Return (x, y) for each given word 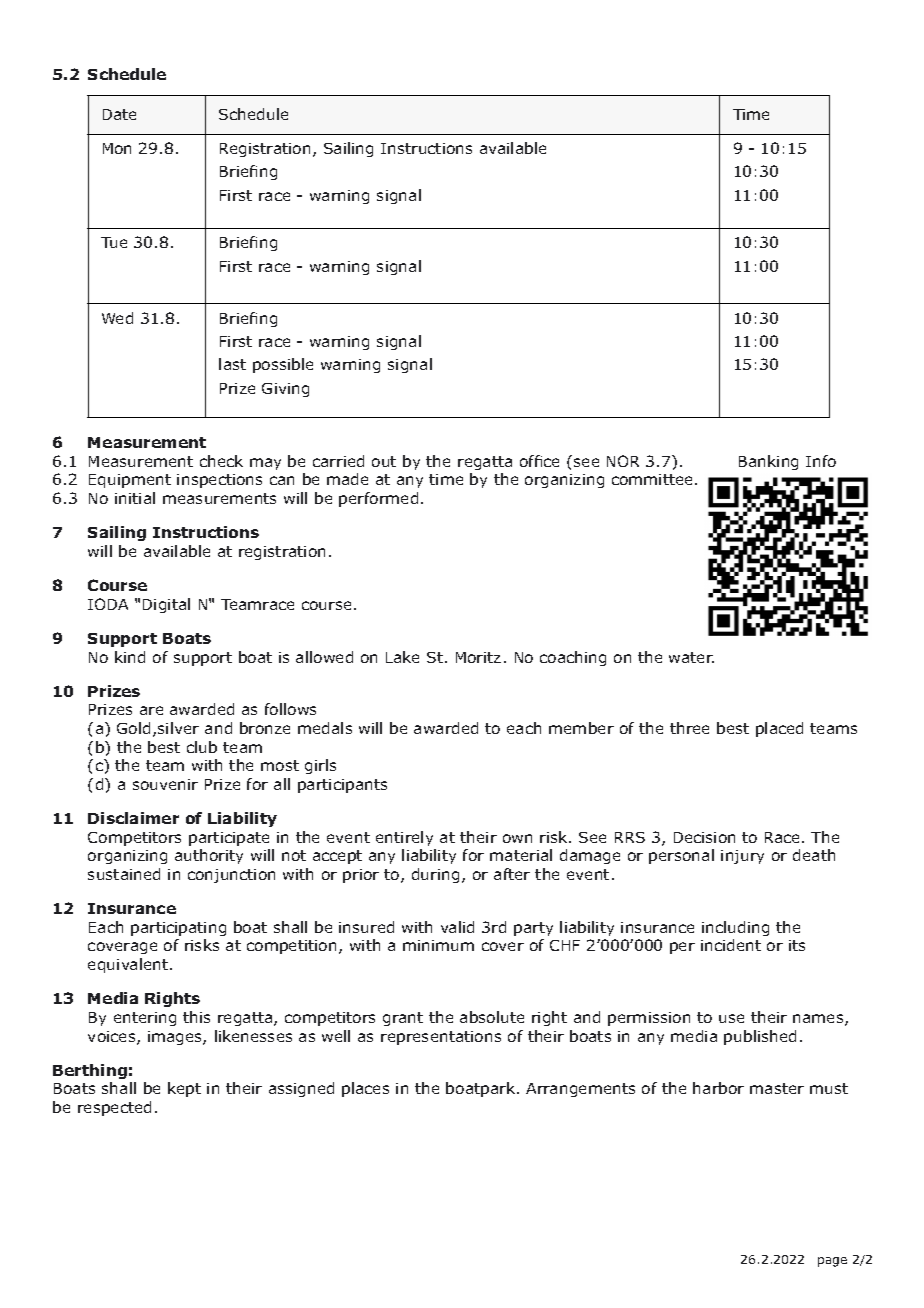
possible (283, 365)
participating (178, 929)
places (365, 1089)
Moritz (478, 657)
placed (779, 729)
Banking (768, 462)
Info (821, 461)
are (151, 710)
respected (114, 1108)
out (384, 461)
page (832, 1262)
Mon (117, 148)
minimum (438, 945)
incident (731, 945)
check (221, 461)
